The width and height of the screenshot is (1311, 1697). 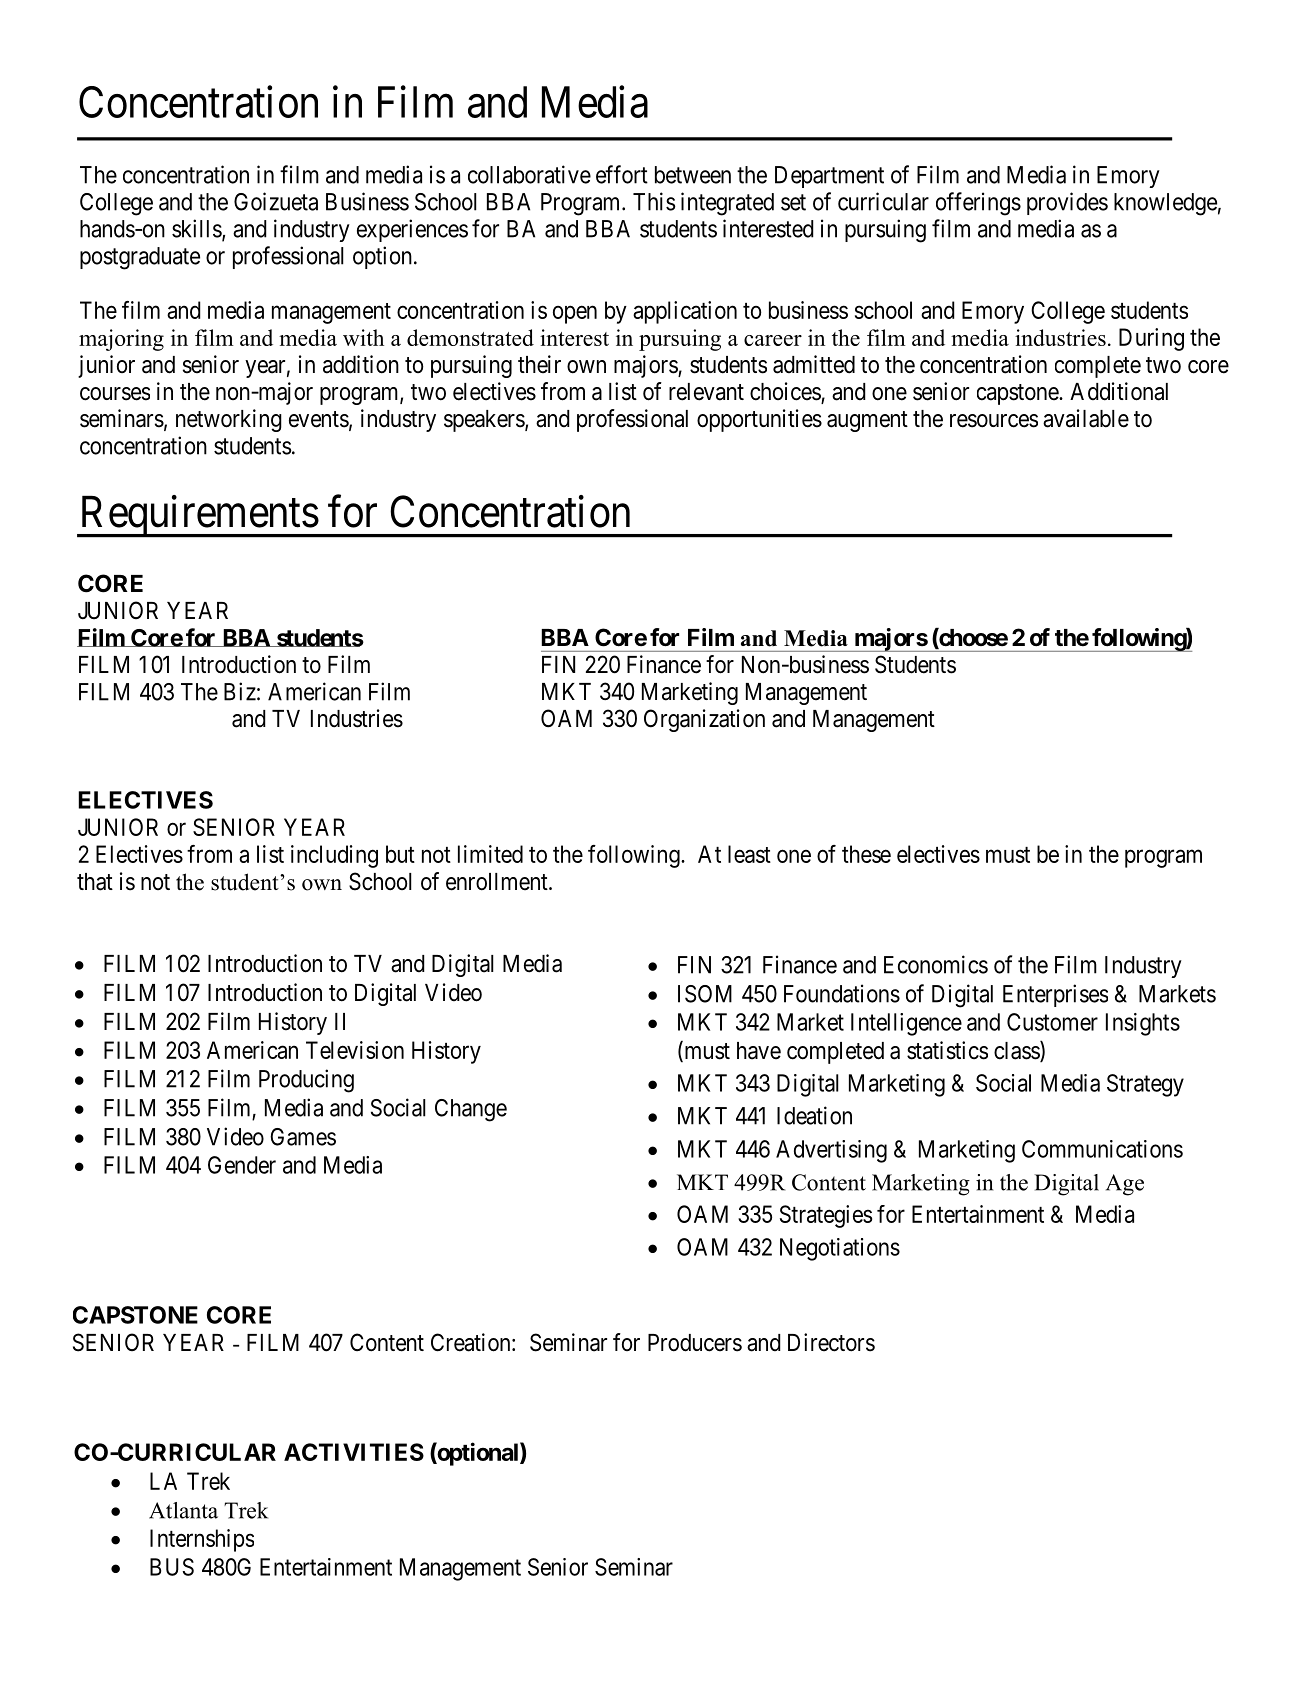 I want to click on ACTIVITIES, so click(x=354, y=1452).
